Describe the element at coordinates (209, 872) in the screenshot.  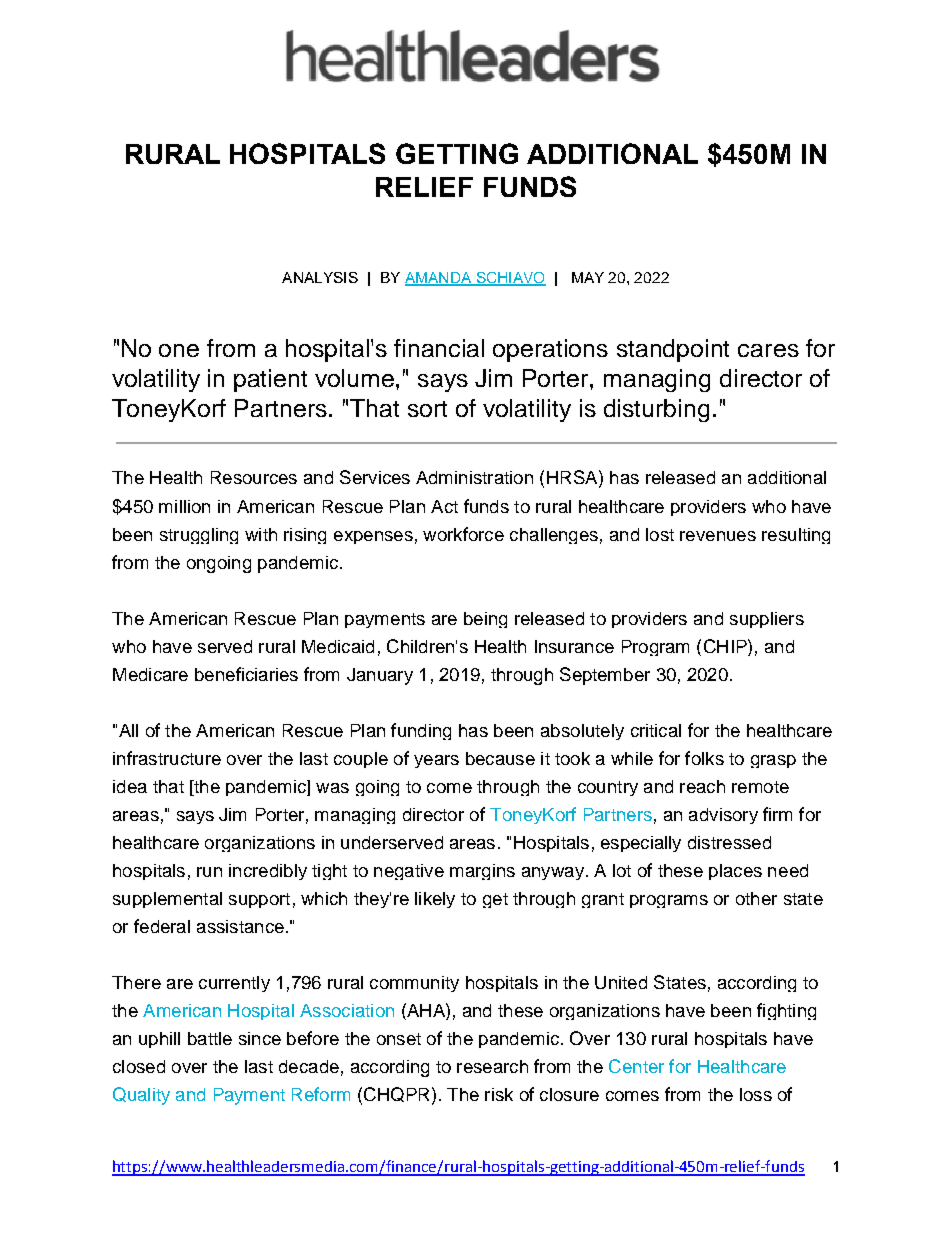
I see `run` at that location.
